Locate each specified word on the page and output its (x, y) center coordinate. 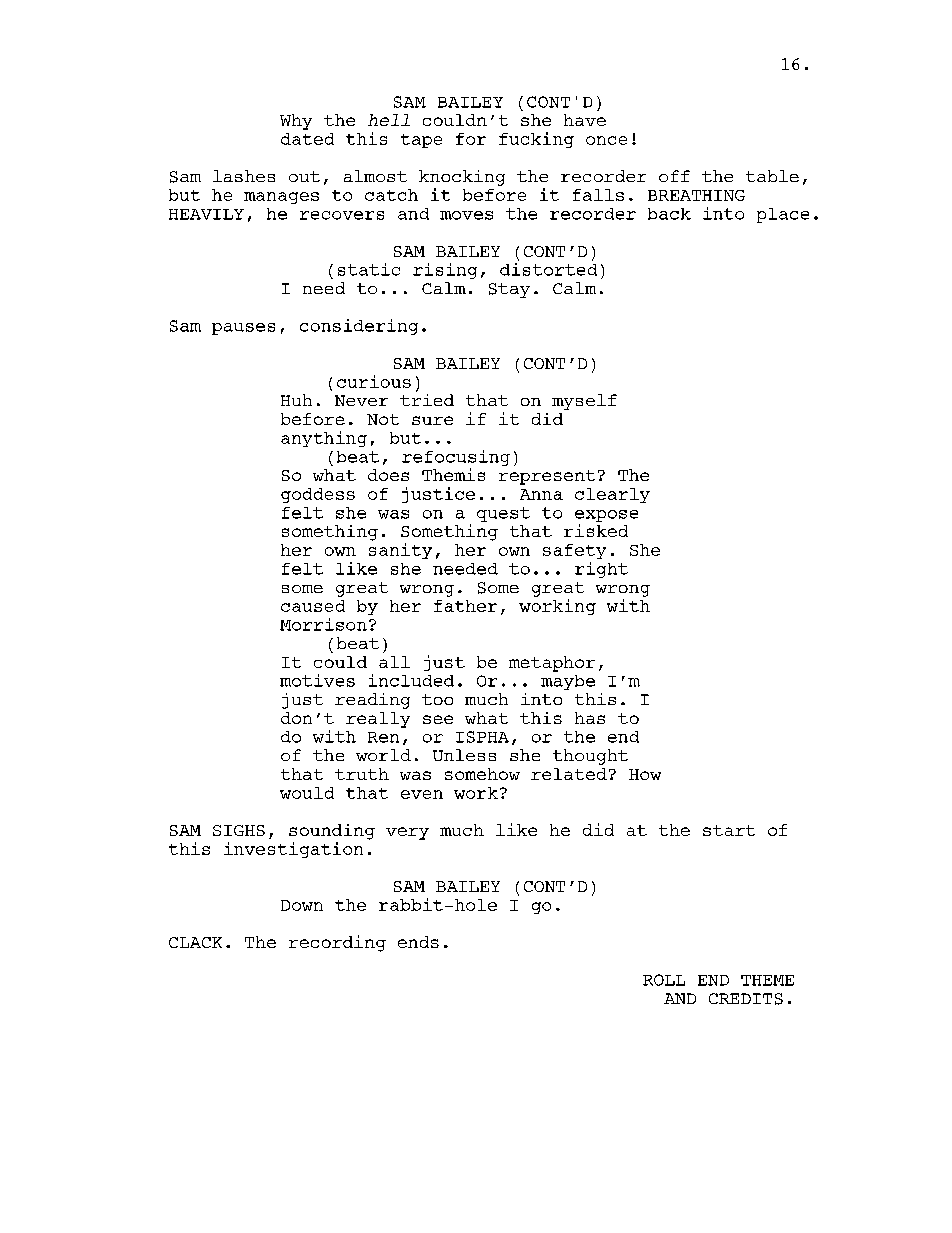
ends (418, 942)
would (307, 793)
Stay (509, 290)
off (674, 176)
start (729, 830)
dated (307, 139)
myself (584, 402)
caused (313, 606)
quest (503, 514)
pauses (243, 329)
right (601, 570)
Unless (464, 755)
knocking (462, 178)
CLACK (195, 942)
